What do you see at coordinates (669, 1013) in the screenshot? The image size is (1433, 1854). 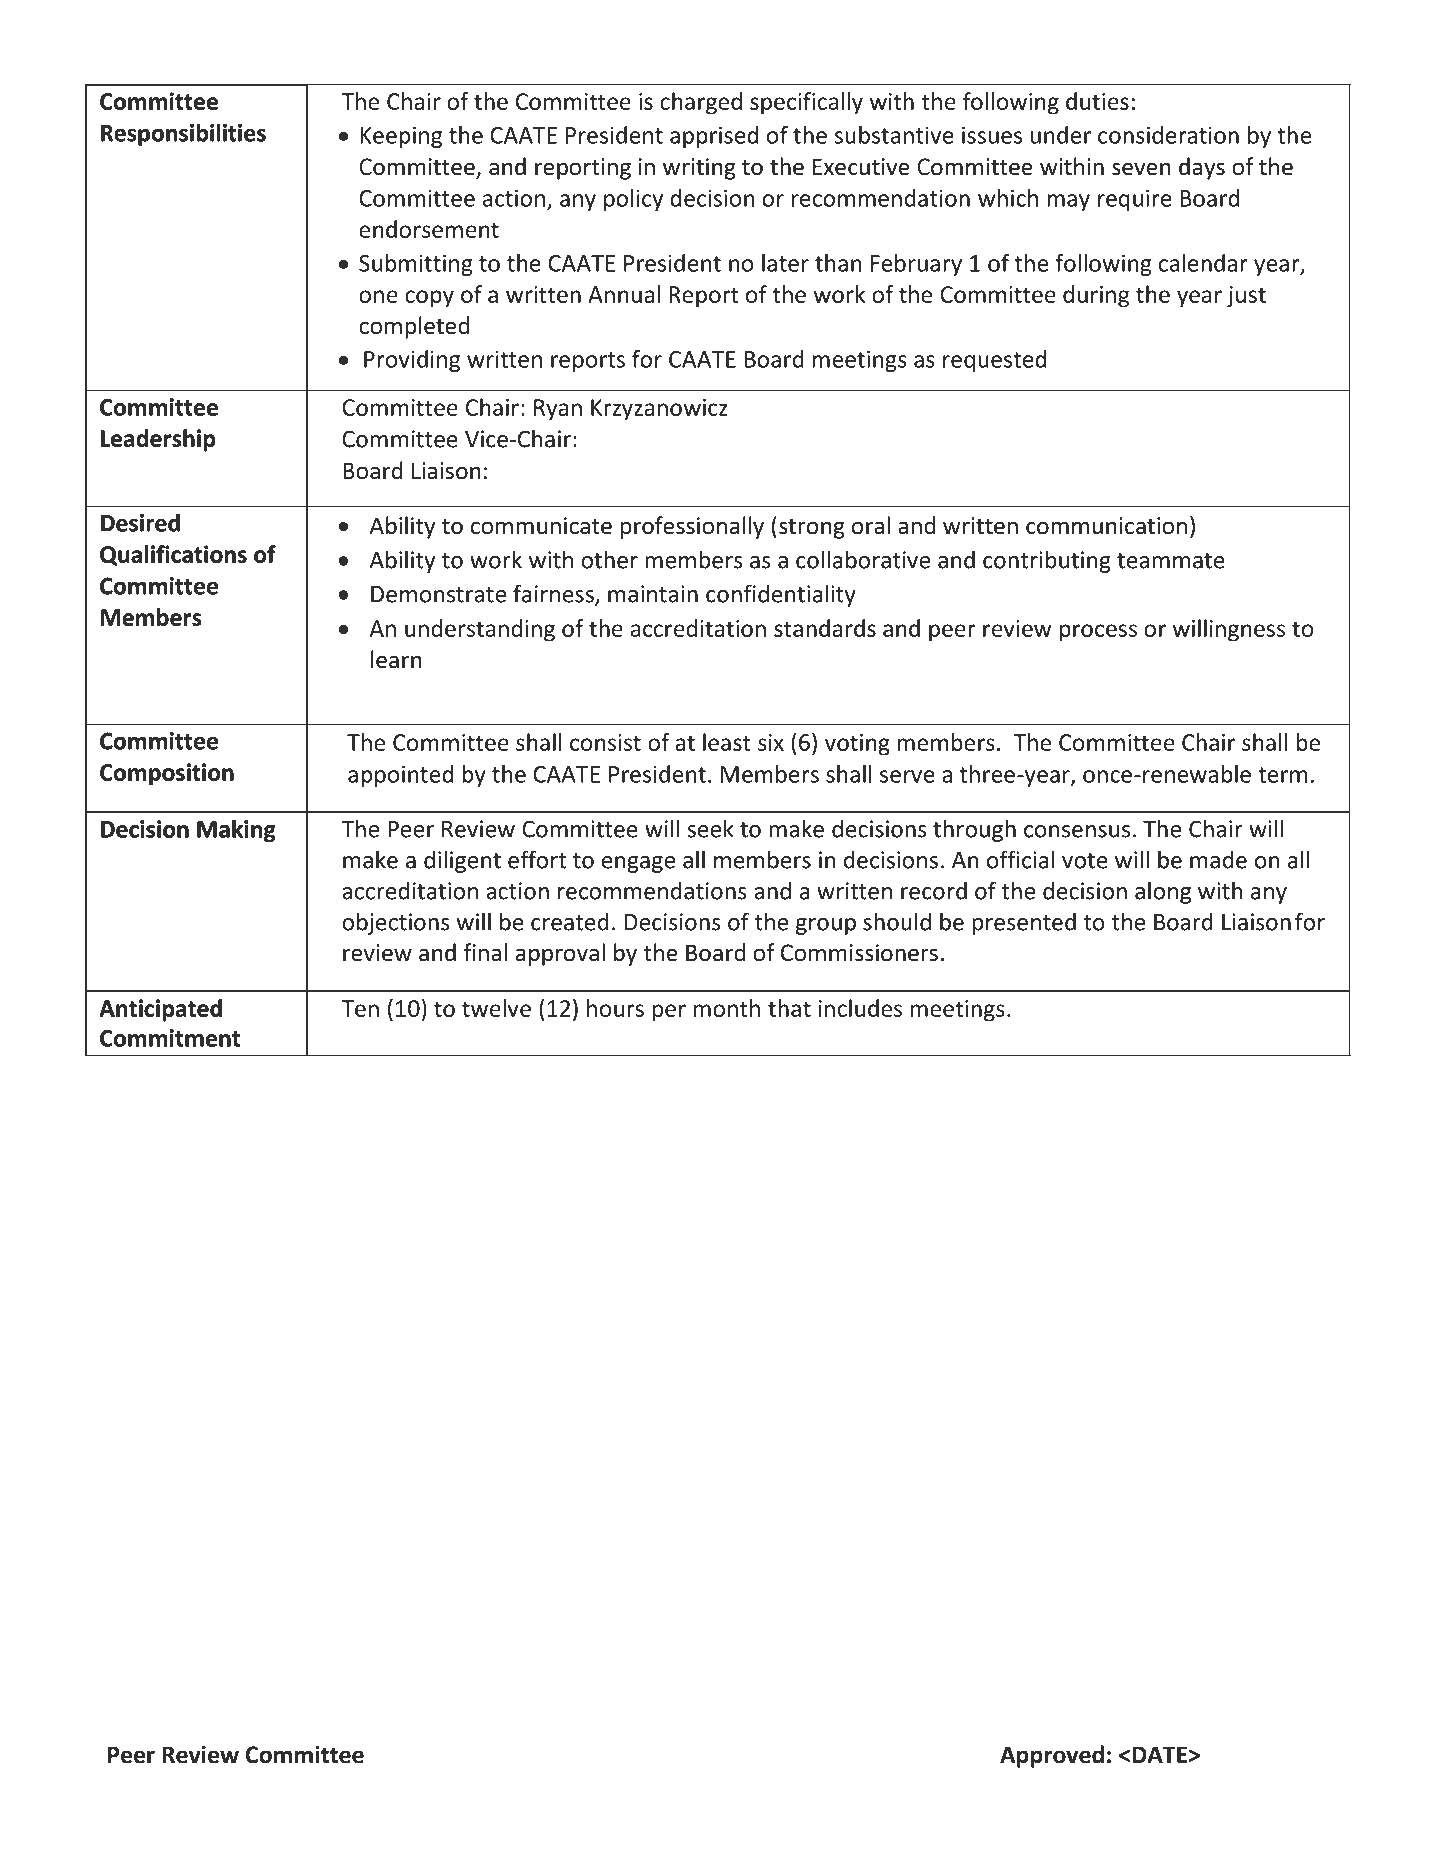 I see `per` at bounding box center [669, 1013].
